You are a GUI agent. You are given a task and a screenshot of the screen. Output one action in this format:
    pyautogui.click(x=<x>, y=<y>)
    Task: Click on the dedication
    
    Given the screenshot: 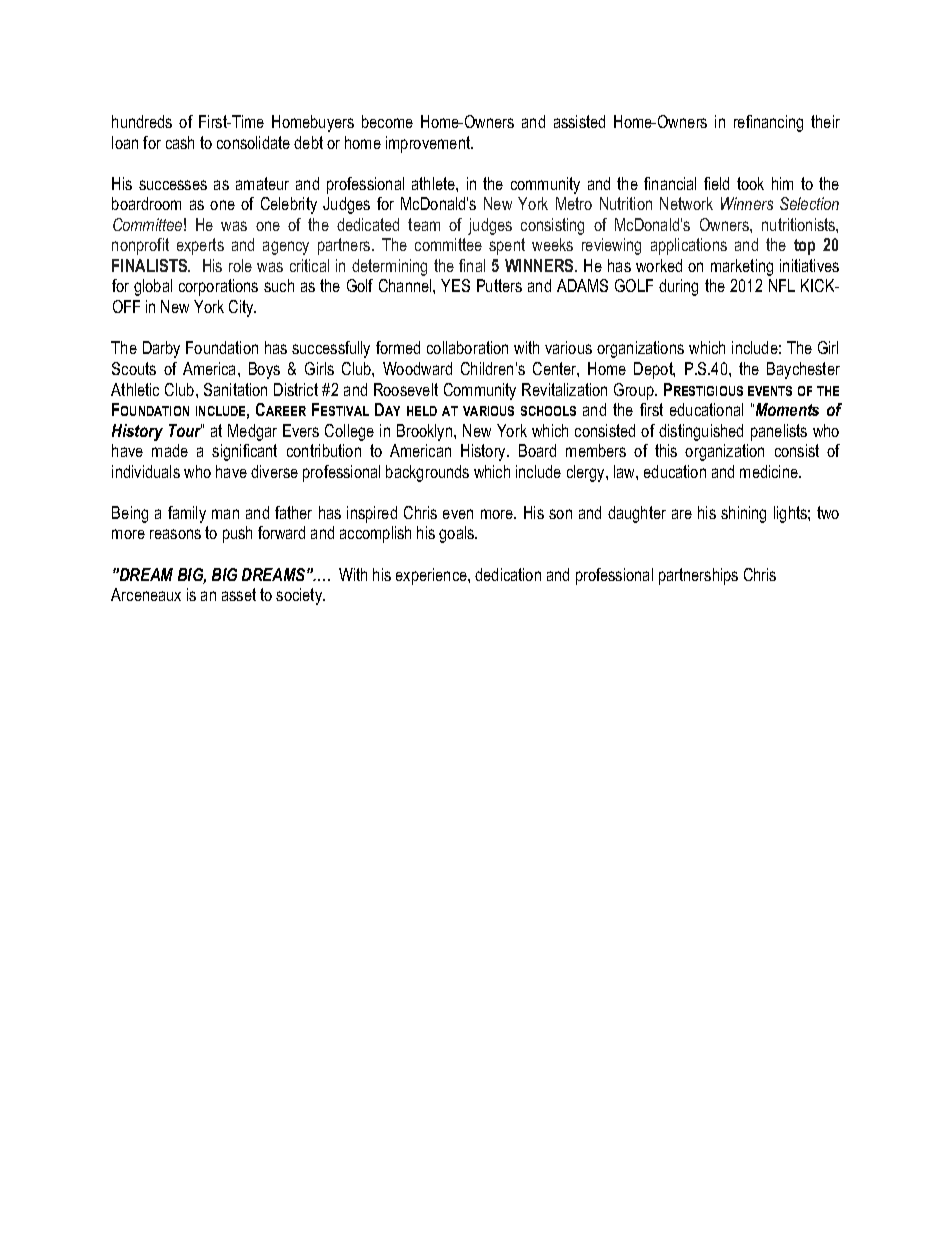 What is the action you would take?
    pyautogui.click(x=508, y=574)
